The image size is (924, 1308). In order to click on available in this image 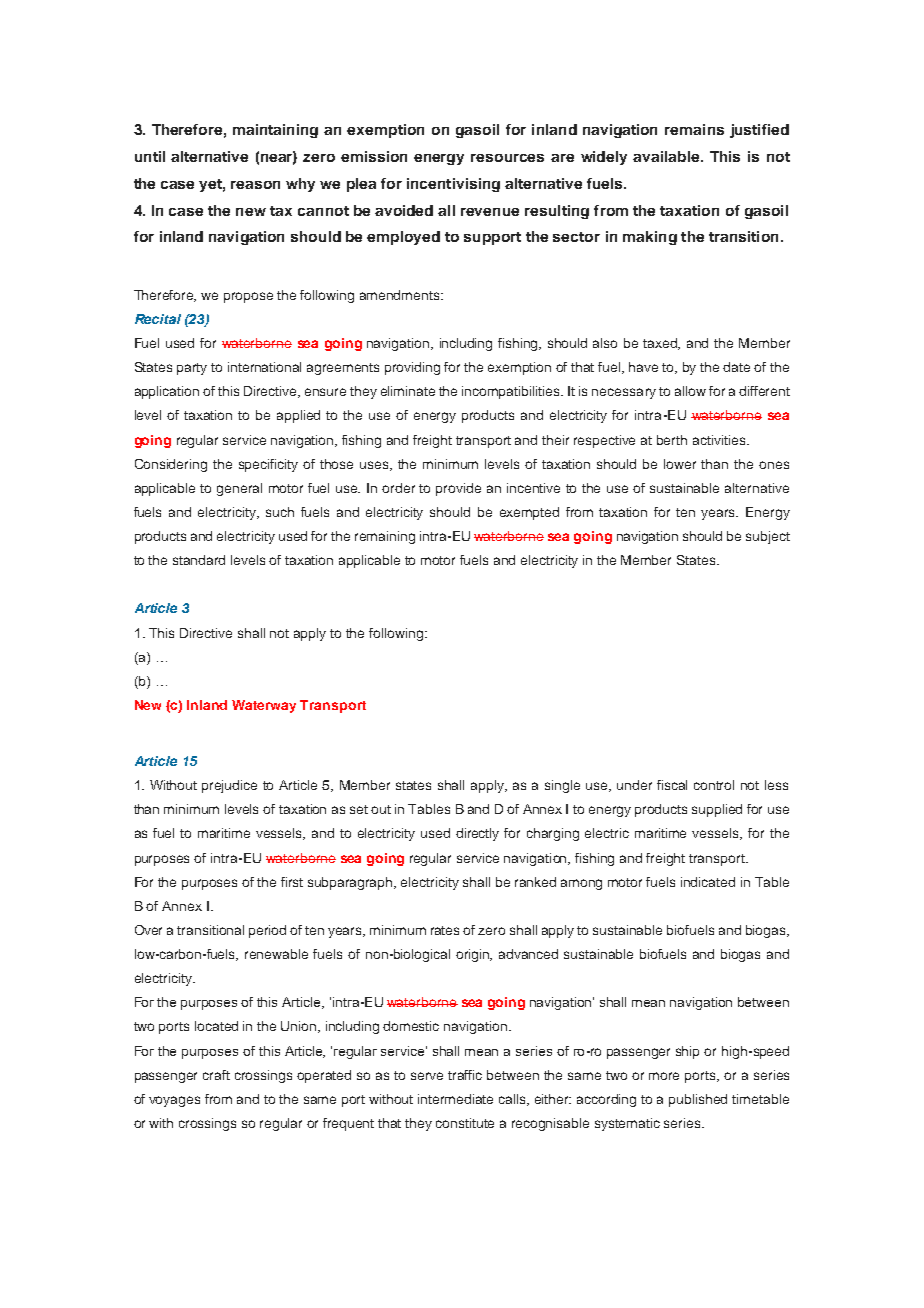, I will do `click(667, 156)`.
